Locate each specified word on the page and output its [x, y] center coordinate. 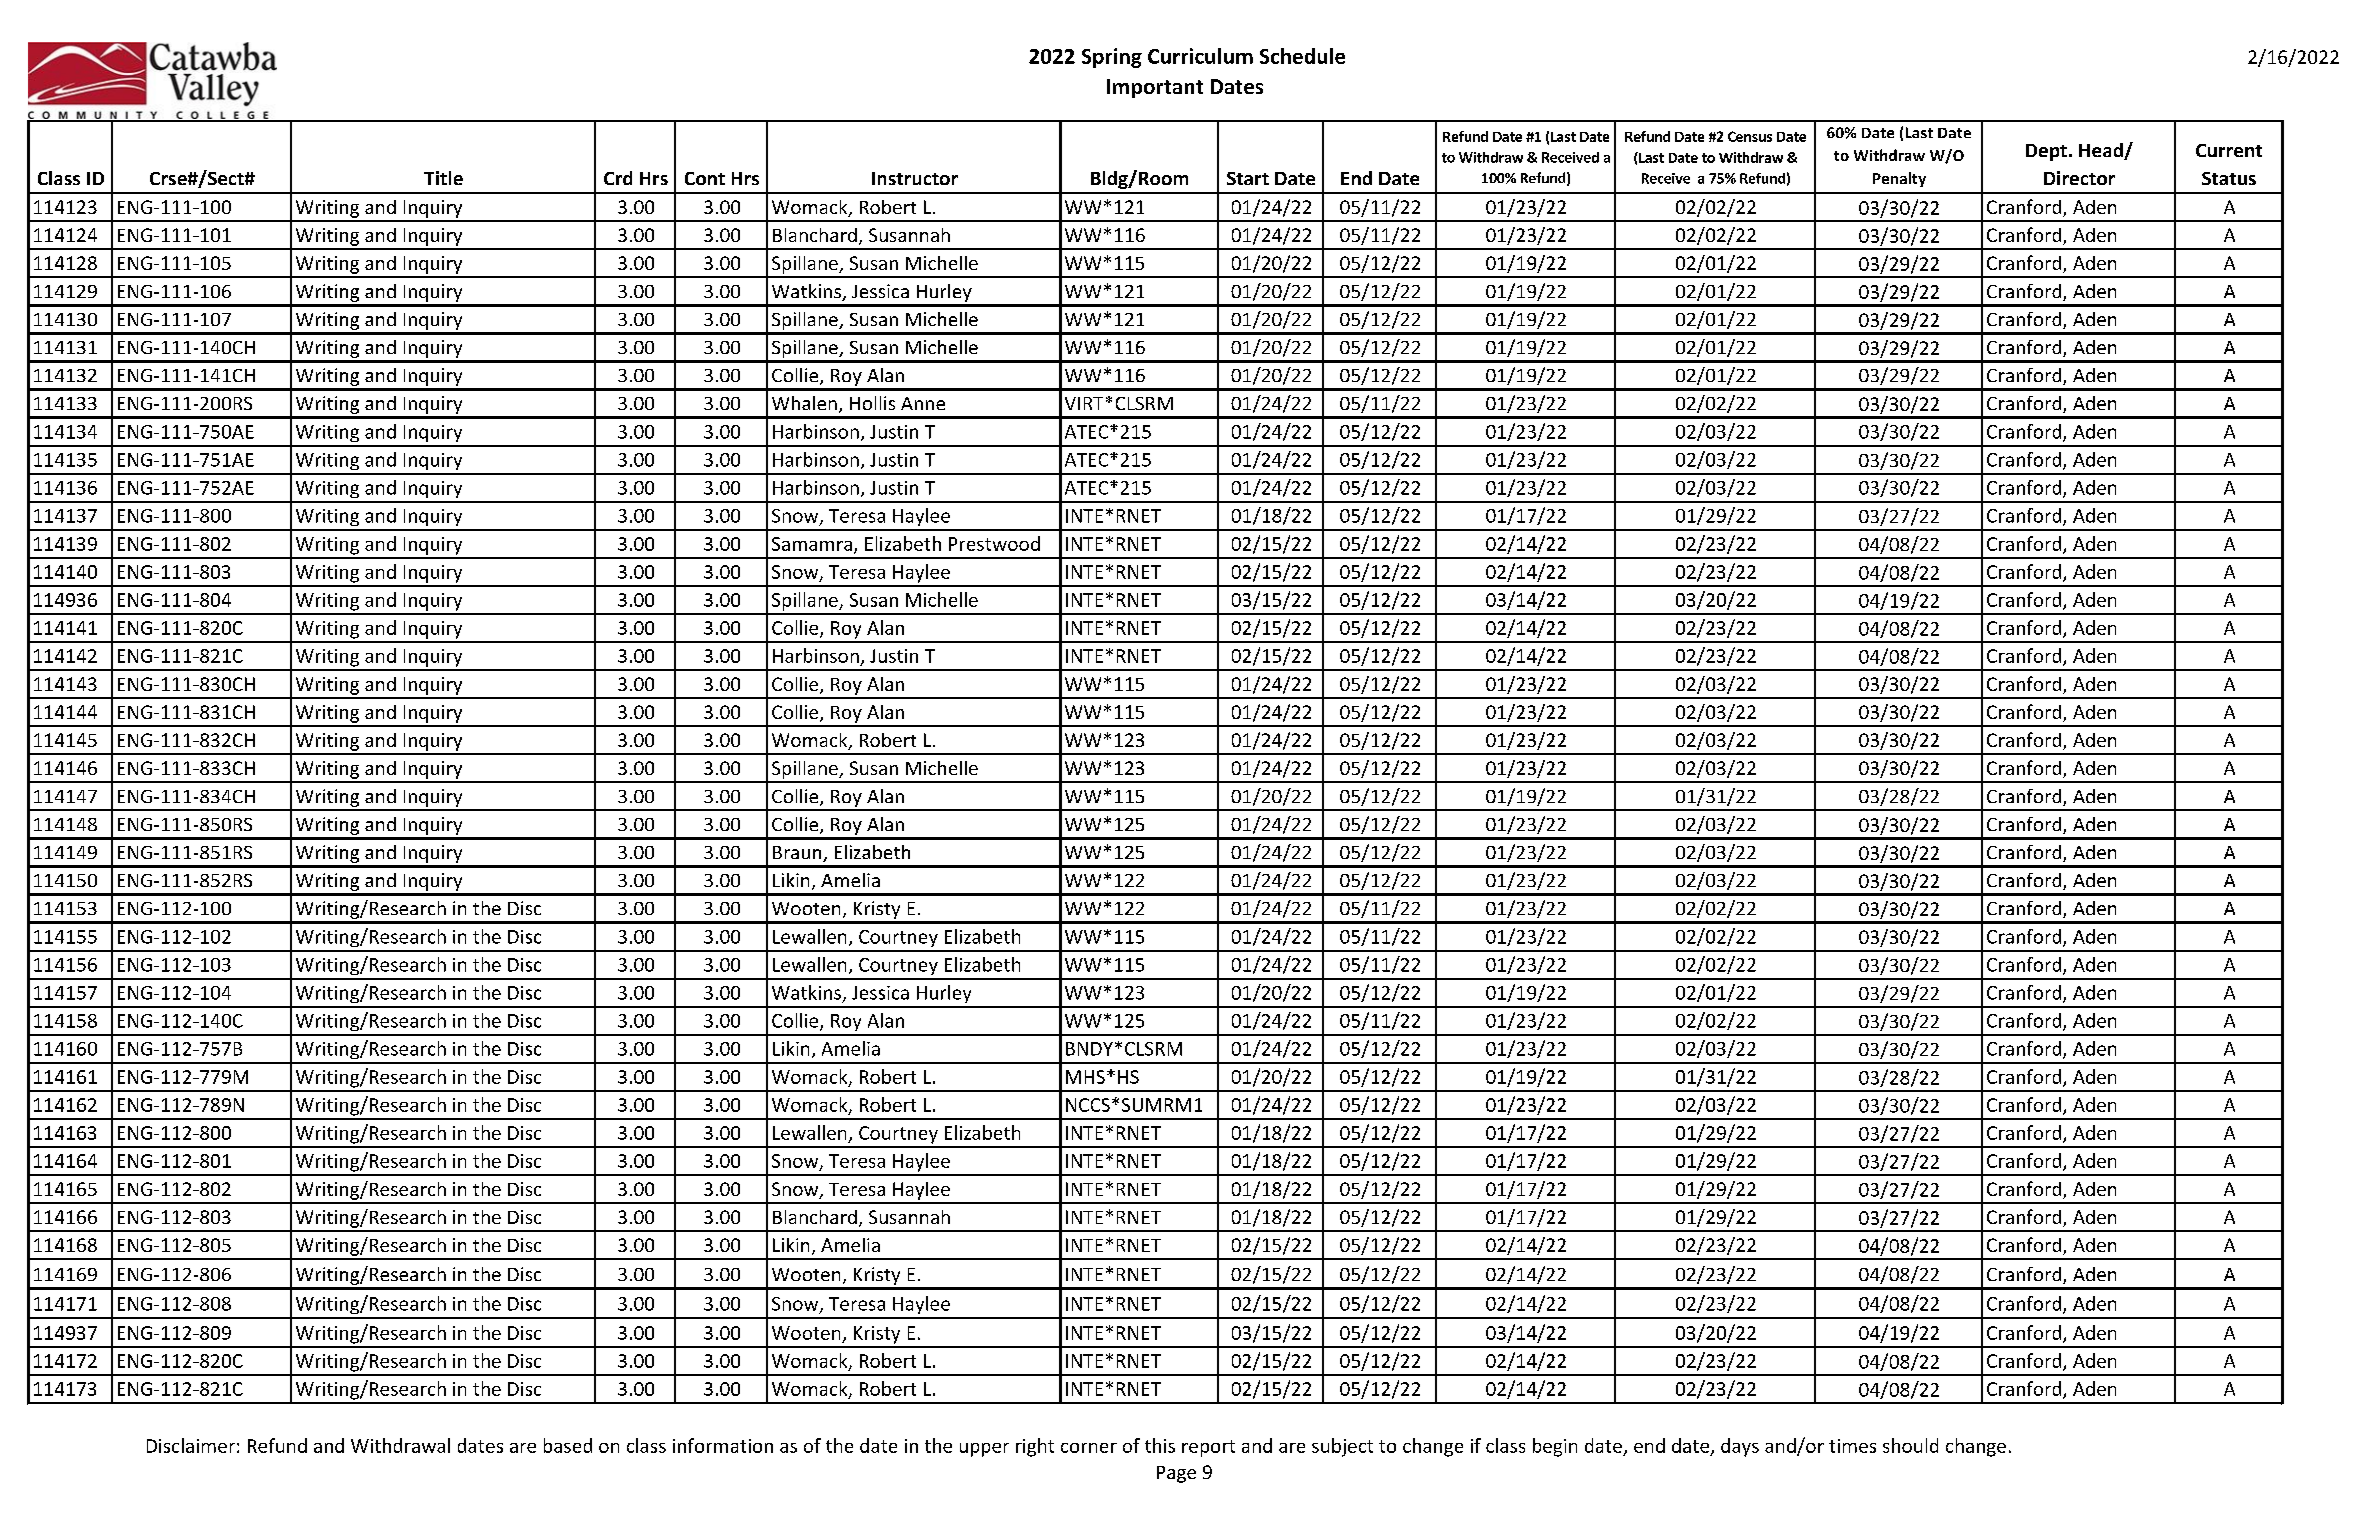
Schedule [1302, 56]
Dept [2046, 152]
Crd [618, 178]
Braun [798, 854]
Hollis [872, 403]
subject [1342, 1447]
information [723, 1445]
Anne [923, 403]
